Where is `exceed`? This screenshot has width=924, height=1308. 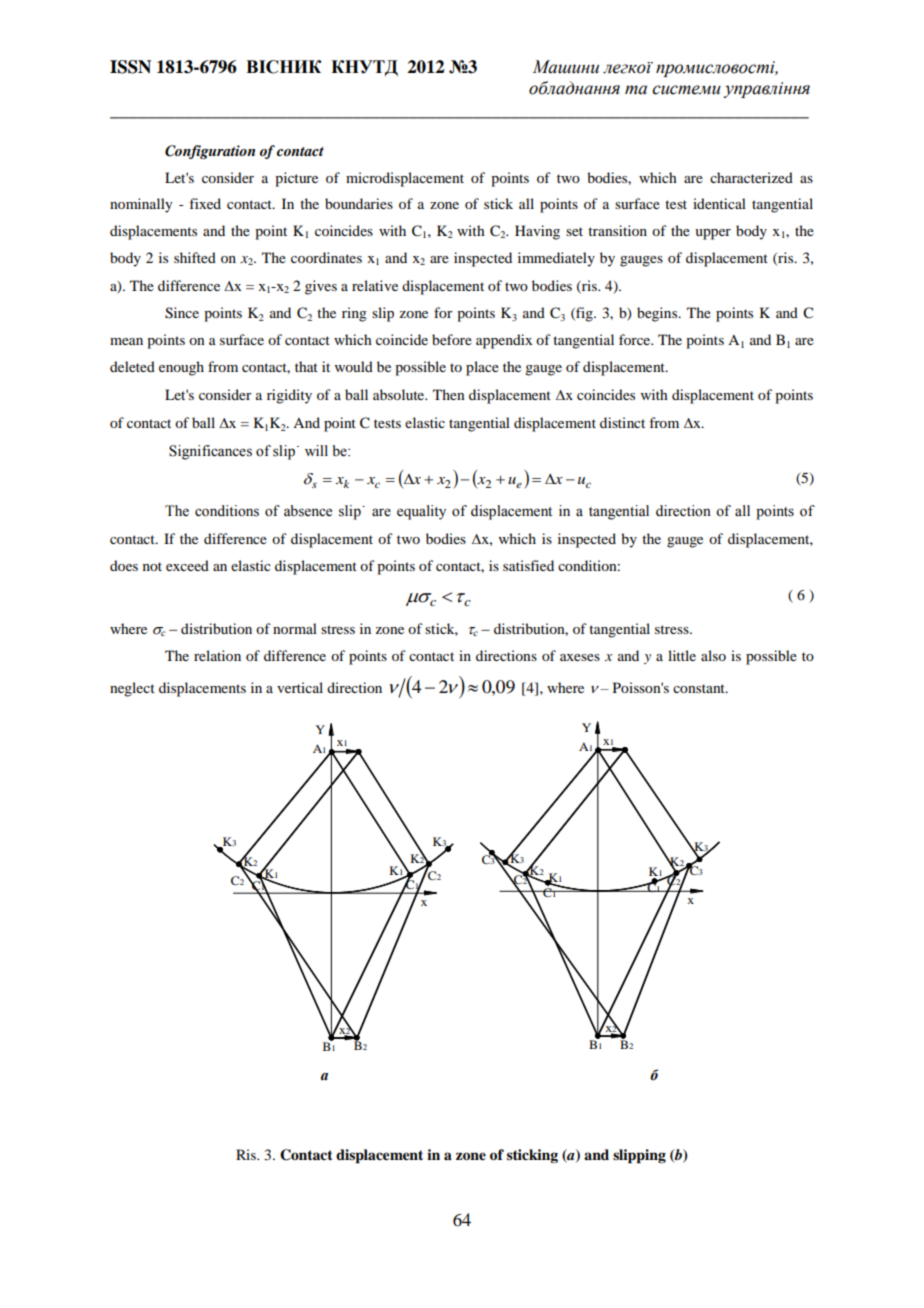 exceed is located at coordinates (187, 565).
